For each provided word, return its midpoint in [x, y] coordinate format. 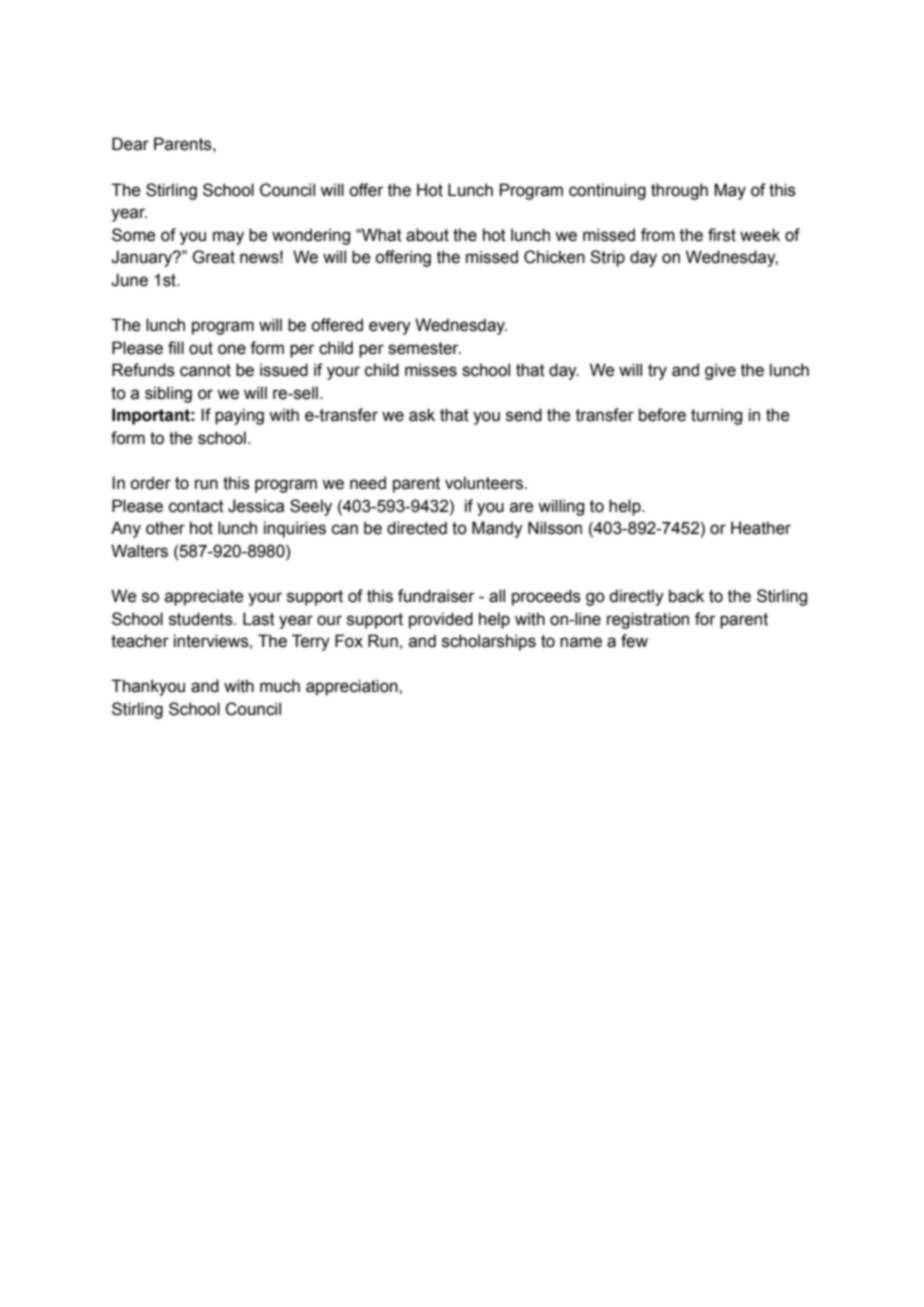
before [662, 415]
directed [417, 528]
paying [239, 416]
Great [213, 257]
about [427, 235]
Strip [607, 258]
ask [422, 415]
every [390, 328]
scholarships [489, 642]
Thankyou [148, 687]
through [679, 191]
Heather [761, 528]
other [165, 528]
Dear [130, 144]
